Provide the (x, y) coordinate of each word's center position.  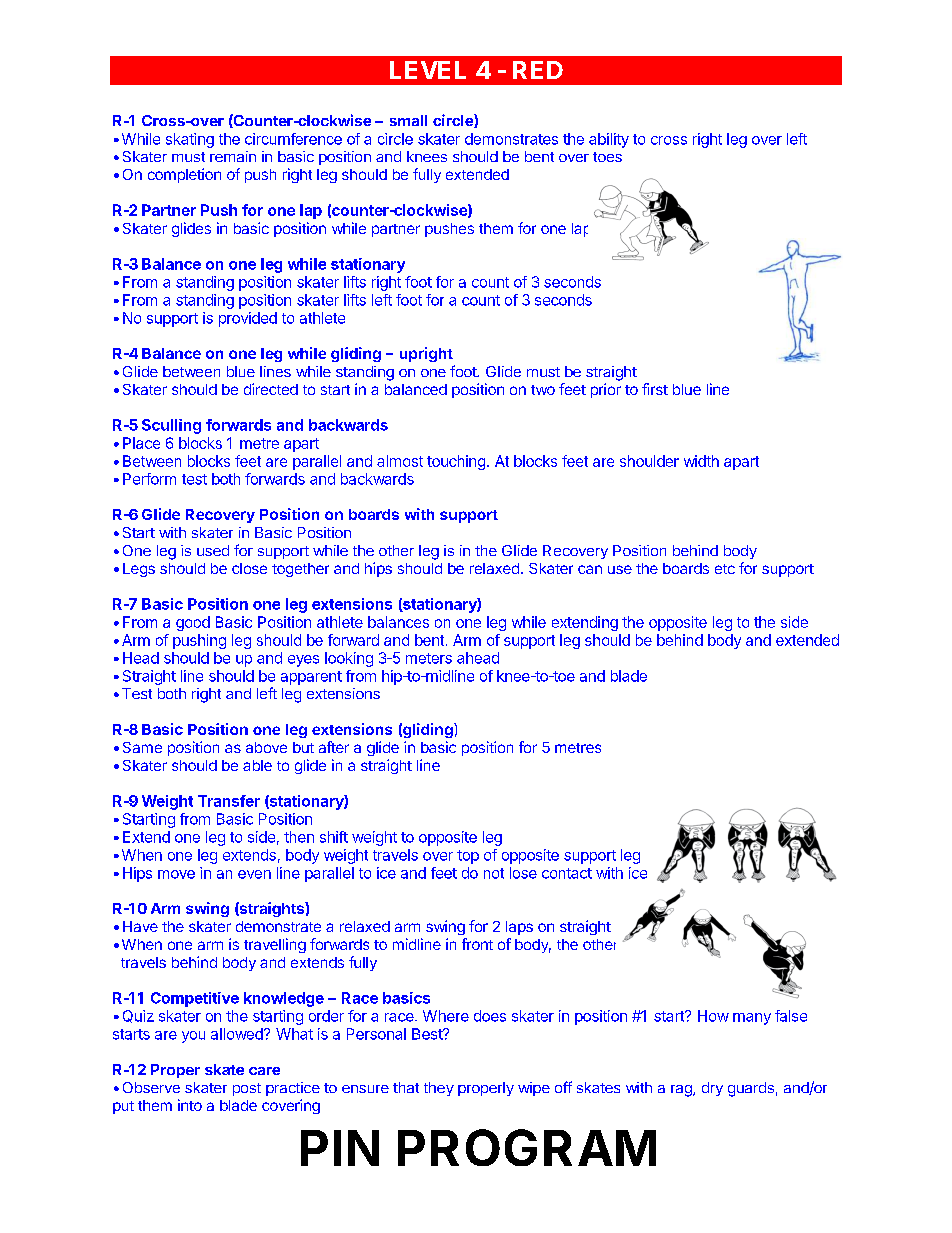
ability (609, 140)
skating (190, 140)
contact (567, 873)
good (193, 623)
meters (429, 658)
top (468, 857)
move (176, 874)
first (655, 389)
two (543, 390)
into (190, 1105)
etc (725, 569)
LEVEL (428, 70)
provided (248, 319)
